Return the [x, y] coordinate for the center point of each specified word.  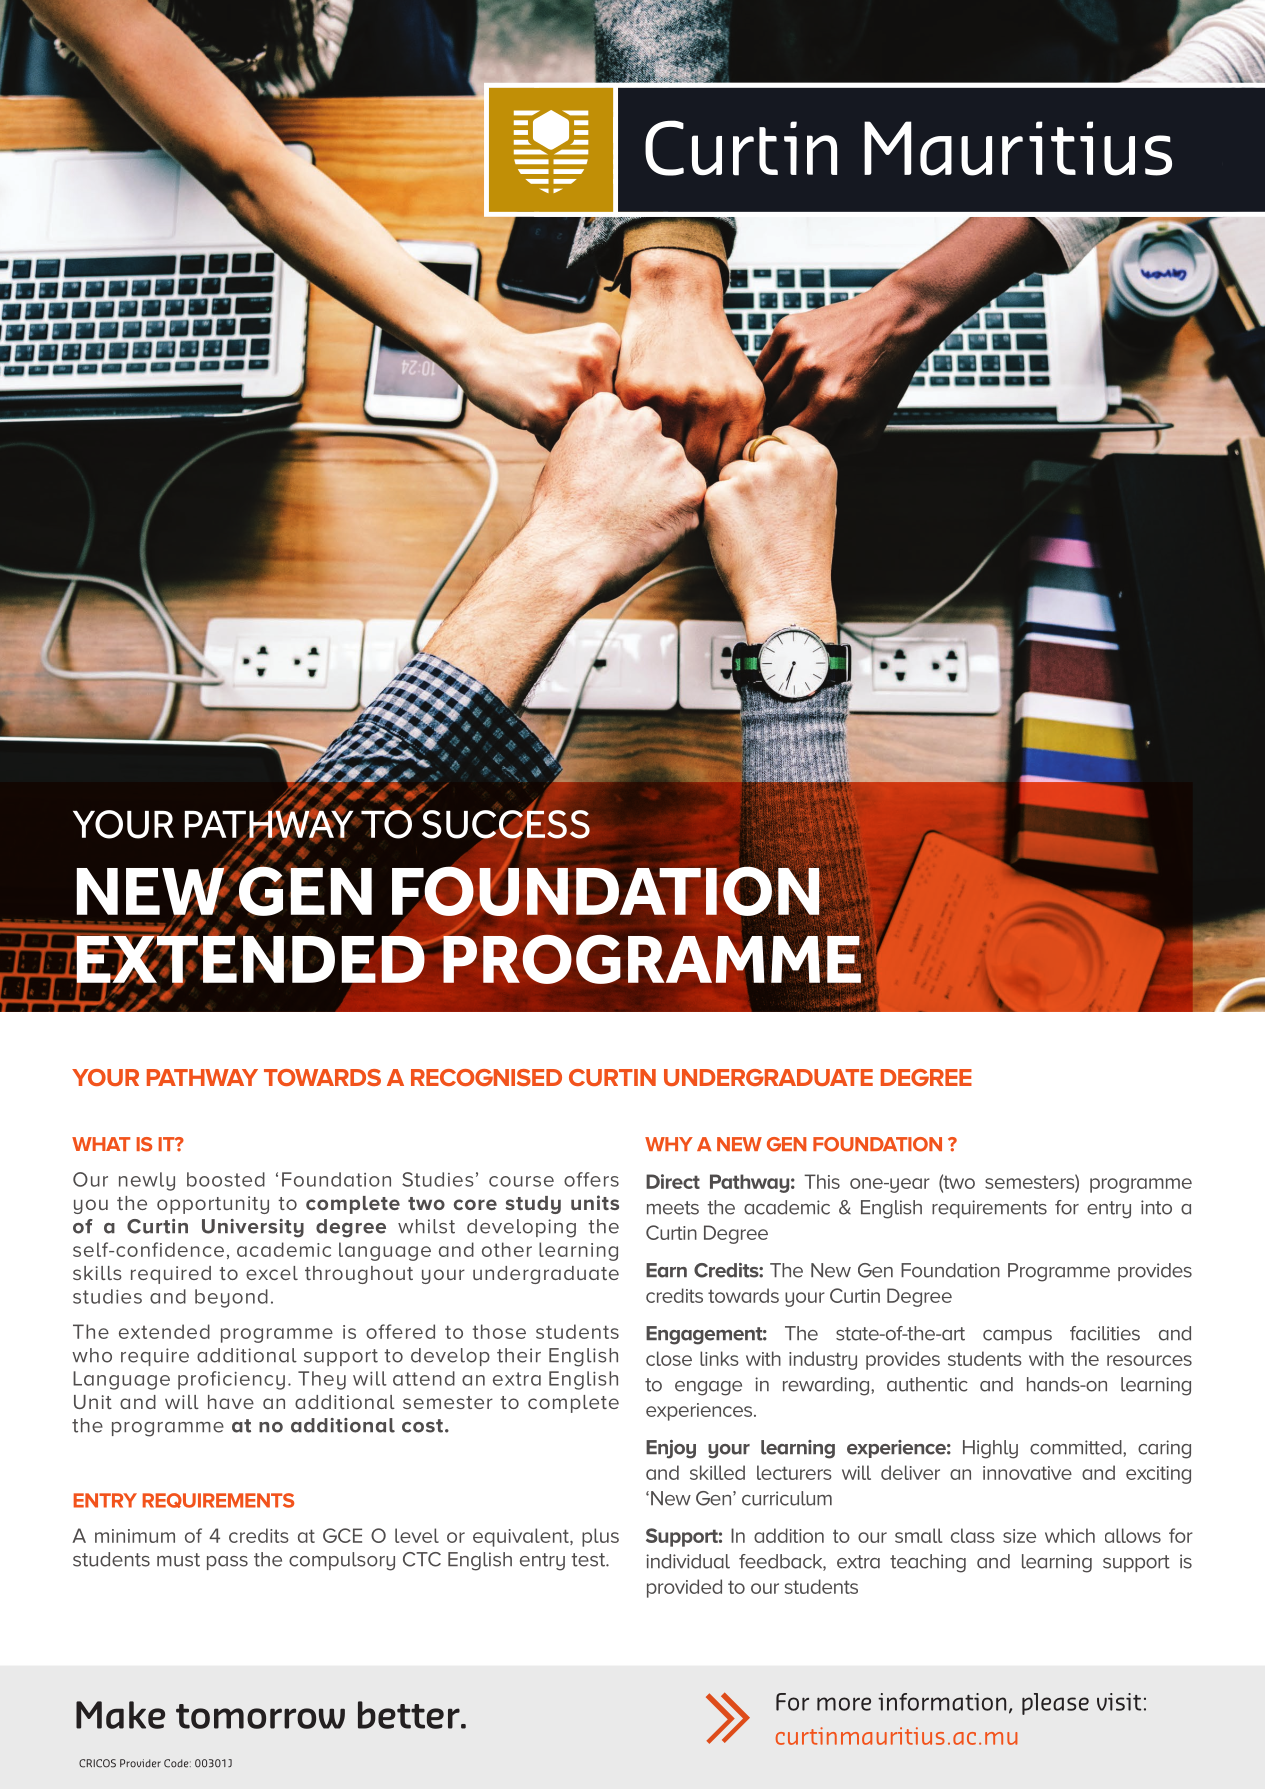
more [844, 1704]
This [822, 1181]
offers [591, 1179]
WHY [669, 1144]
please [1055, 1704]
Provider [140, 1763]
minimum [135, 1536]
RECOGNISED [486, 1077]
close [669, 1358]
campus [1017, 1337]
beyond [231, 1298]
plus [600, 1537]
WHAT [101, 1144]
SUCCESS [504, 824]
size [1019, 1536]
